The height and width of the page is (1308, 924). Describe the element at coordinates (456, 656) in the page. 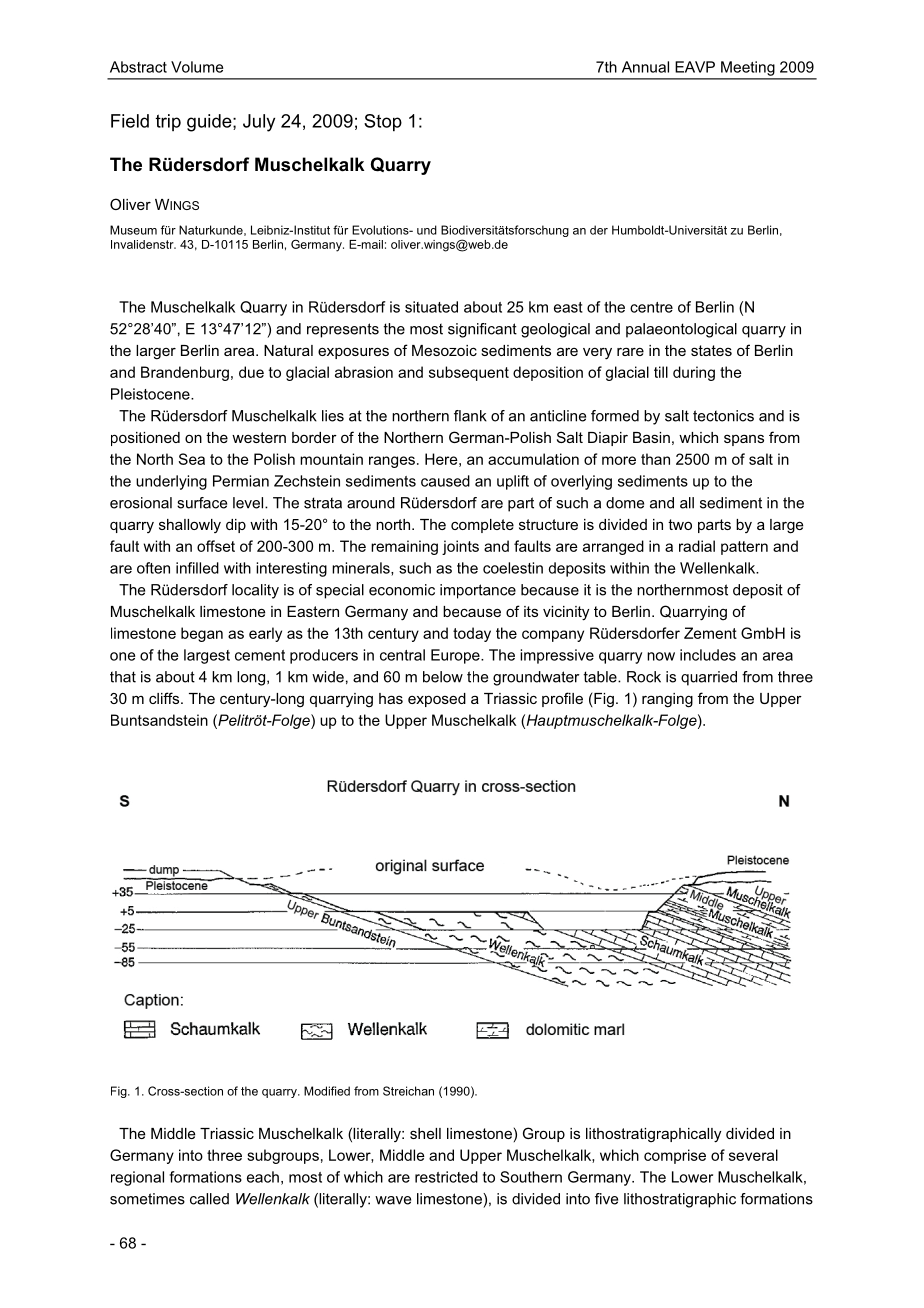

I see `Europe` at that location.
